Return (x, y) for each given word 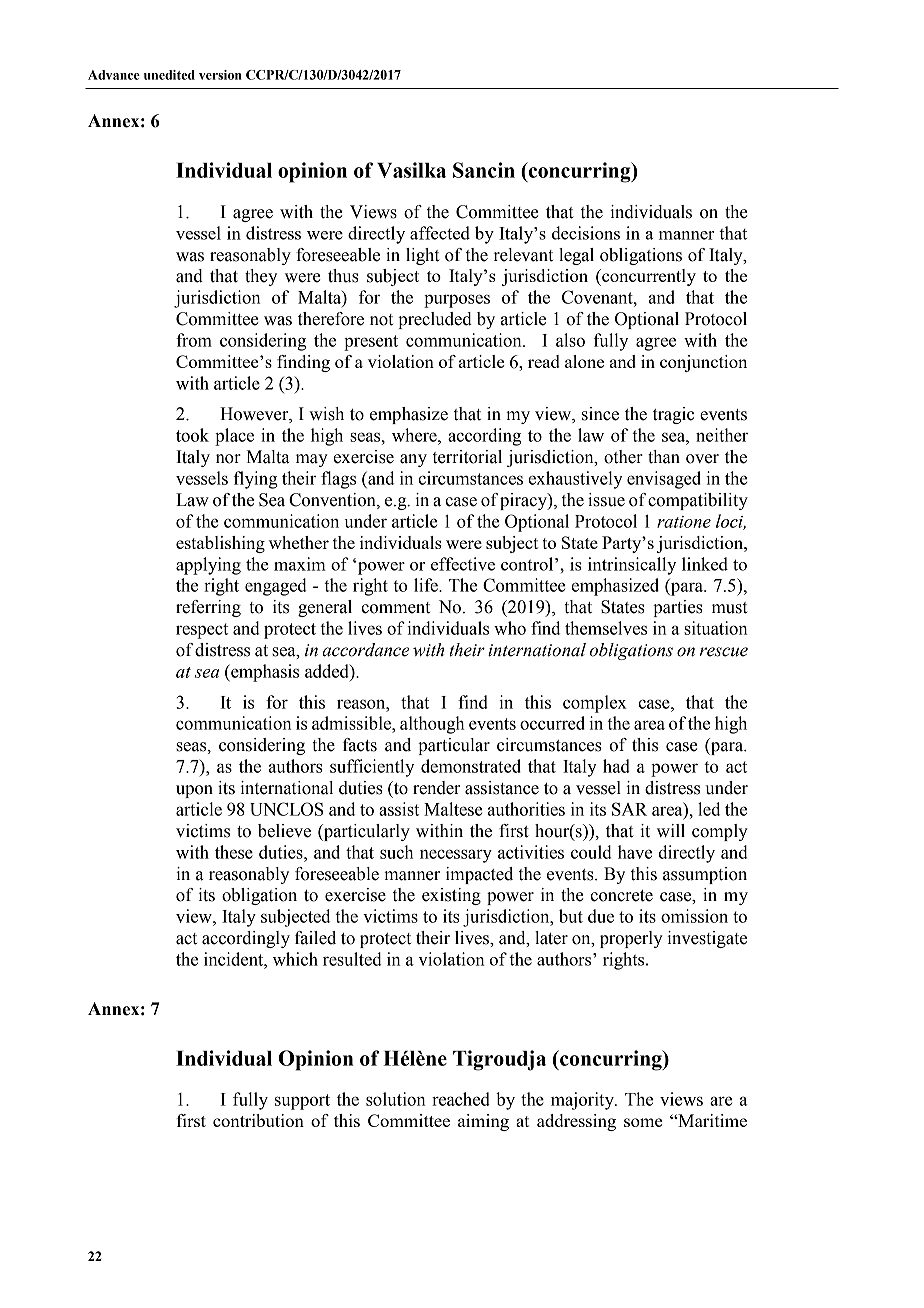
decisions (586, 233)
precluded (435, 320)
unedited (169, 75)
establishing (220, 544)
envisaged (664, 480)
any (413, 460)
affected (440, 233)
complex (595, 704)
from (194, 340)
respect (202, 631)
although (432, 725)
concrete (621, 896)
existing (451, 896)
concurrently (648, 277)
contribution (258, 1120)
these (234, 852)
